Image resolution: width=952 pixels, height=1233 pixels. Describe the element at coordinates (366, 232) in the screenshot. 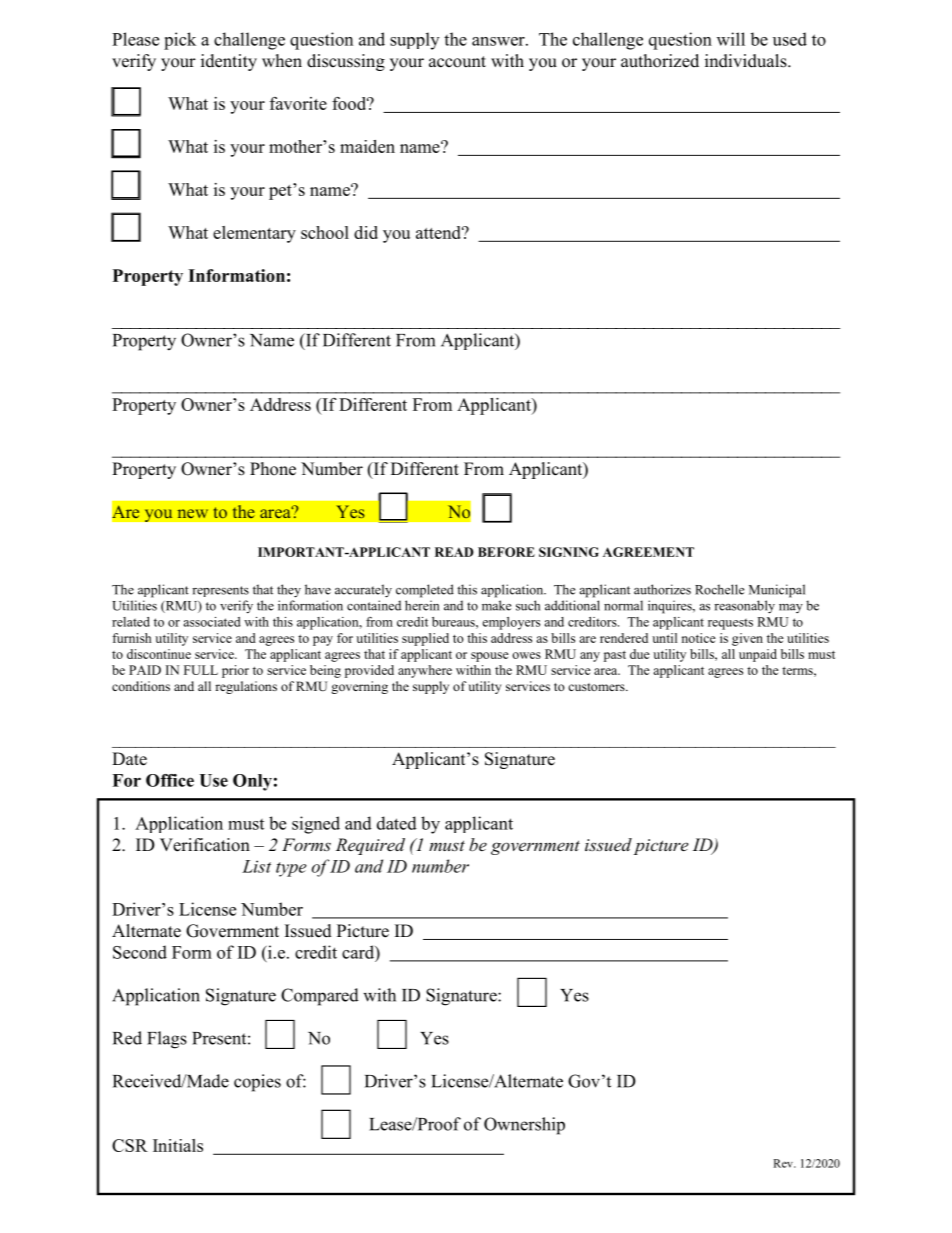

I see `did` at that location.
